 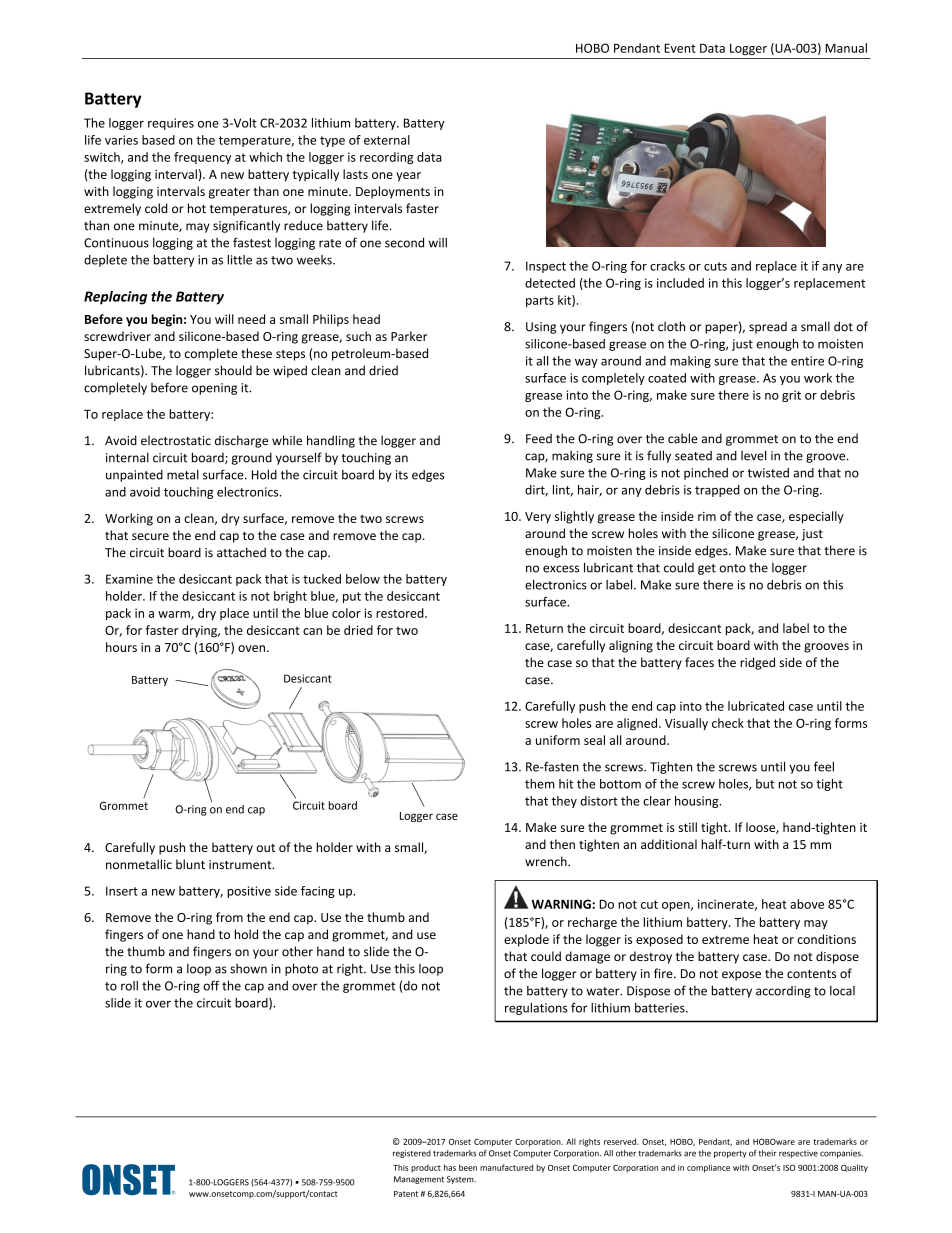 What do you see at coordinates (387, 140) in the page?
I see `external` at bounding box center [387, 140].
